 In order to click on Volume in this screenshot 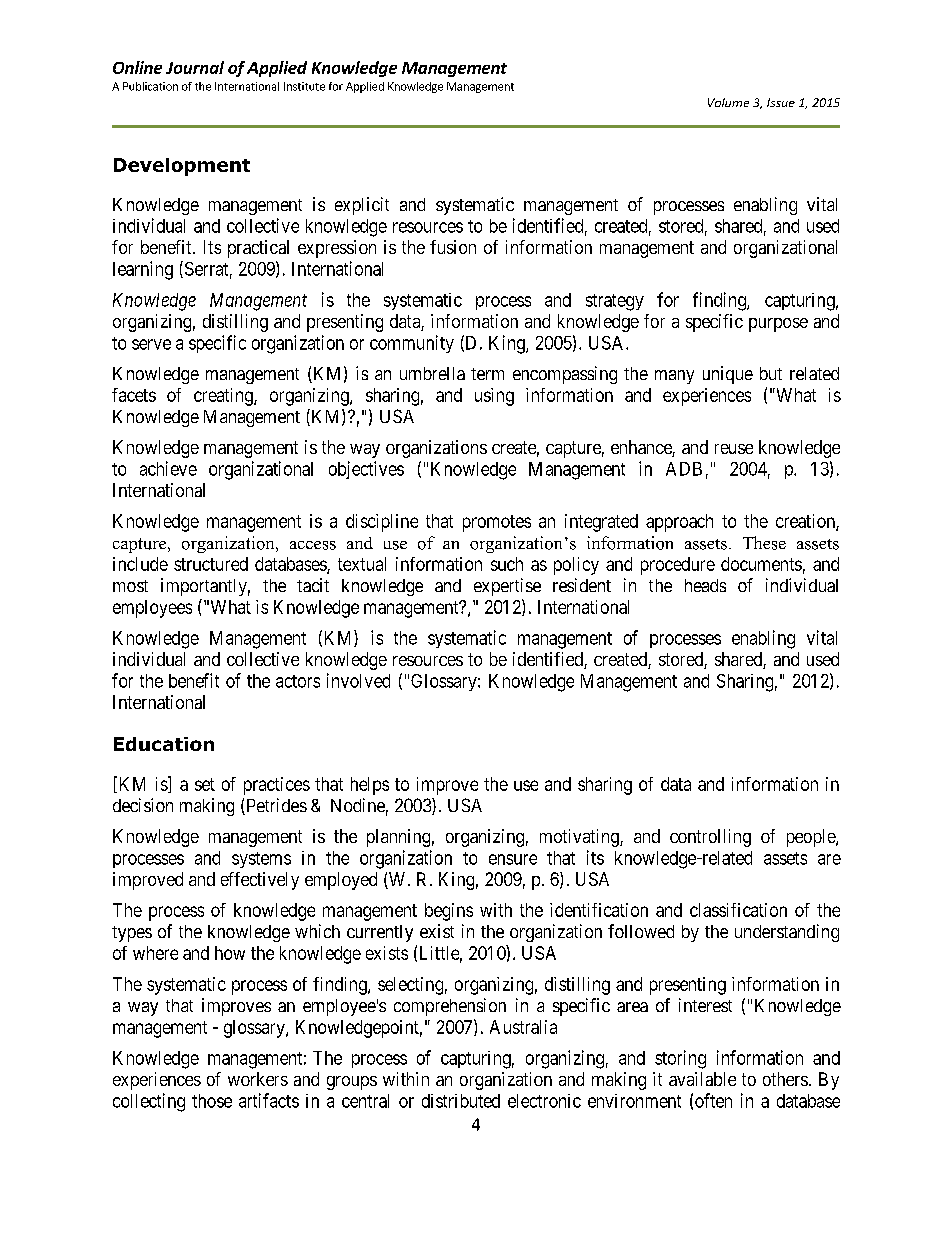, I will do `click(728, 102)`.
